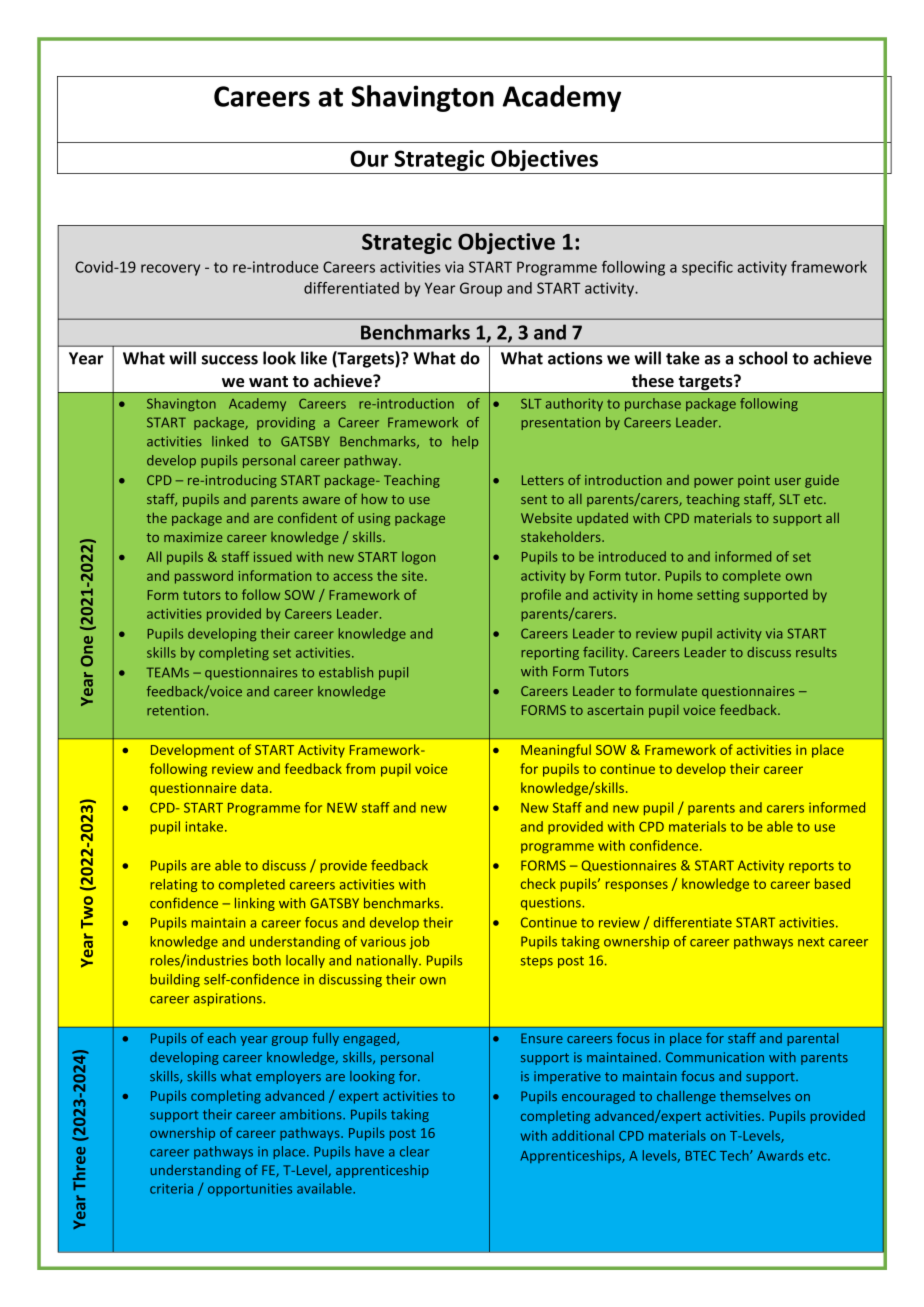 Image resolution: width=924 pixels, height=1307 pixels. What do you see at coordinates (250, 1189) in the document?
I see `opportunities` at bounding box center [250, 1189].
